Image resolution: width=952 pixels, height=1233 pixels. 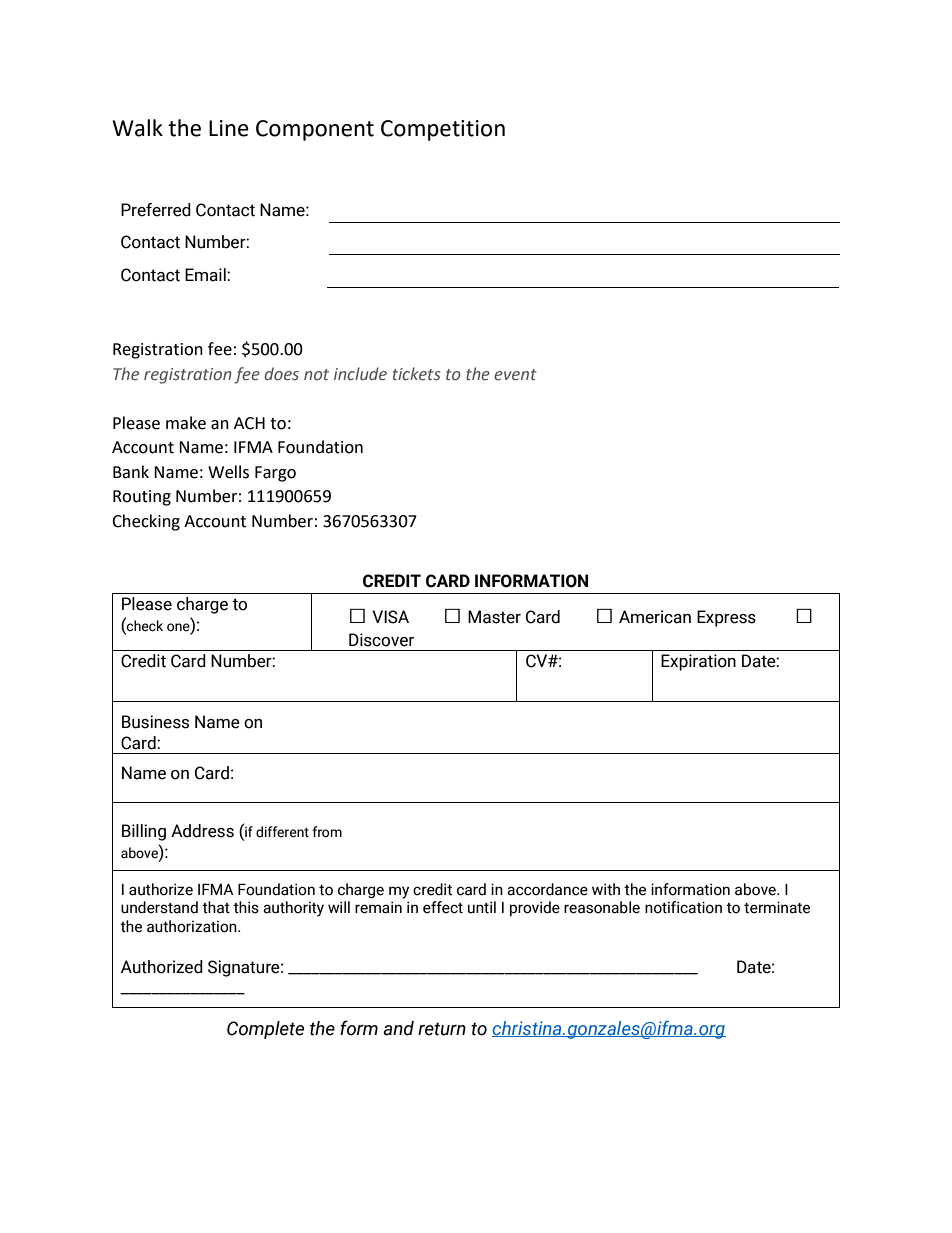 I want to click on Line, so click(x=229, y=128).
